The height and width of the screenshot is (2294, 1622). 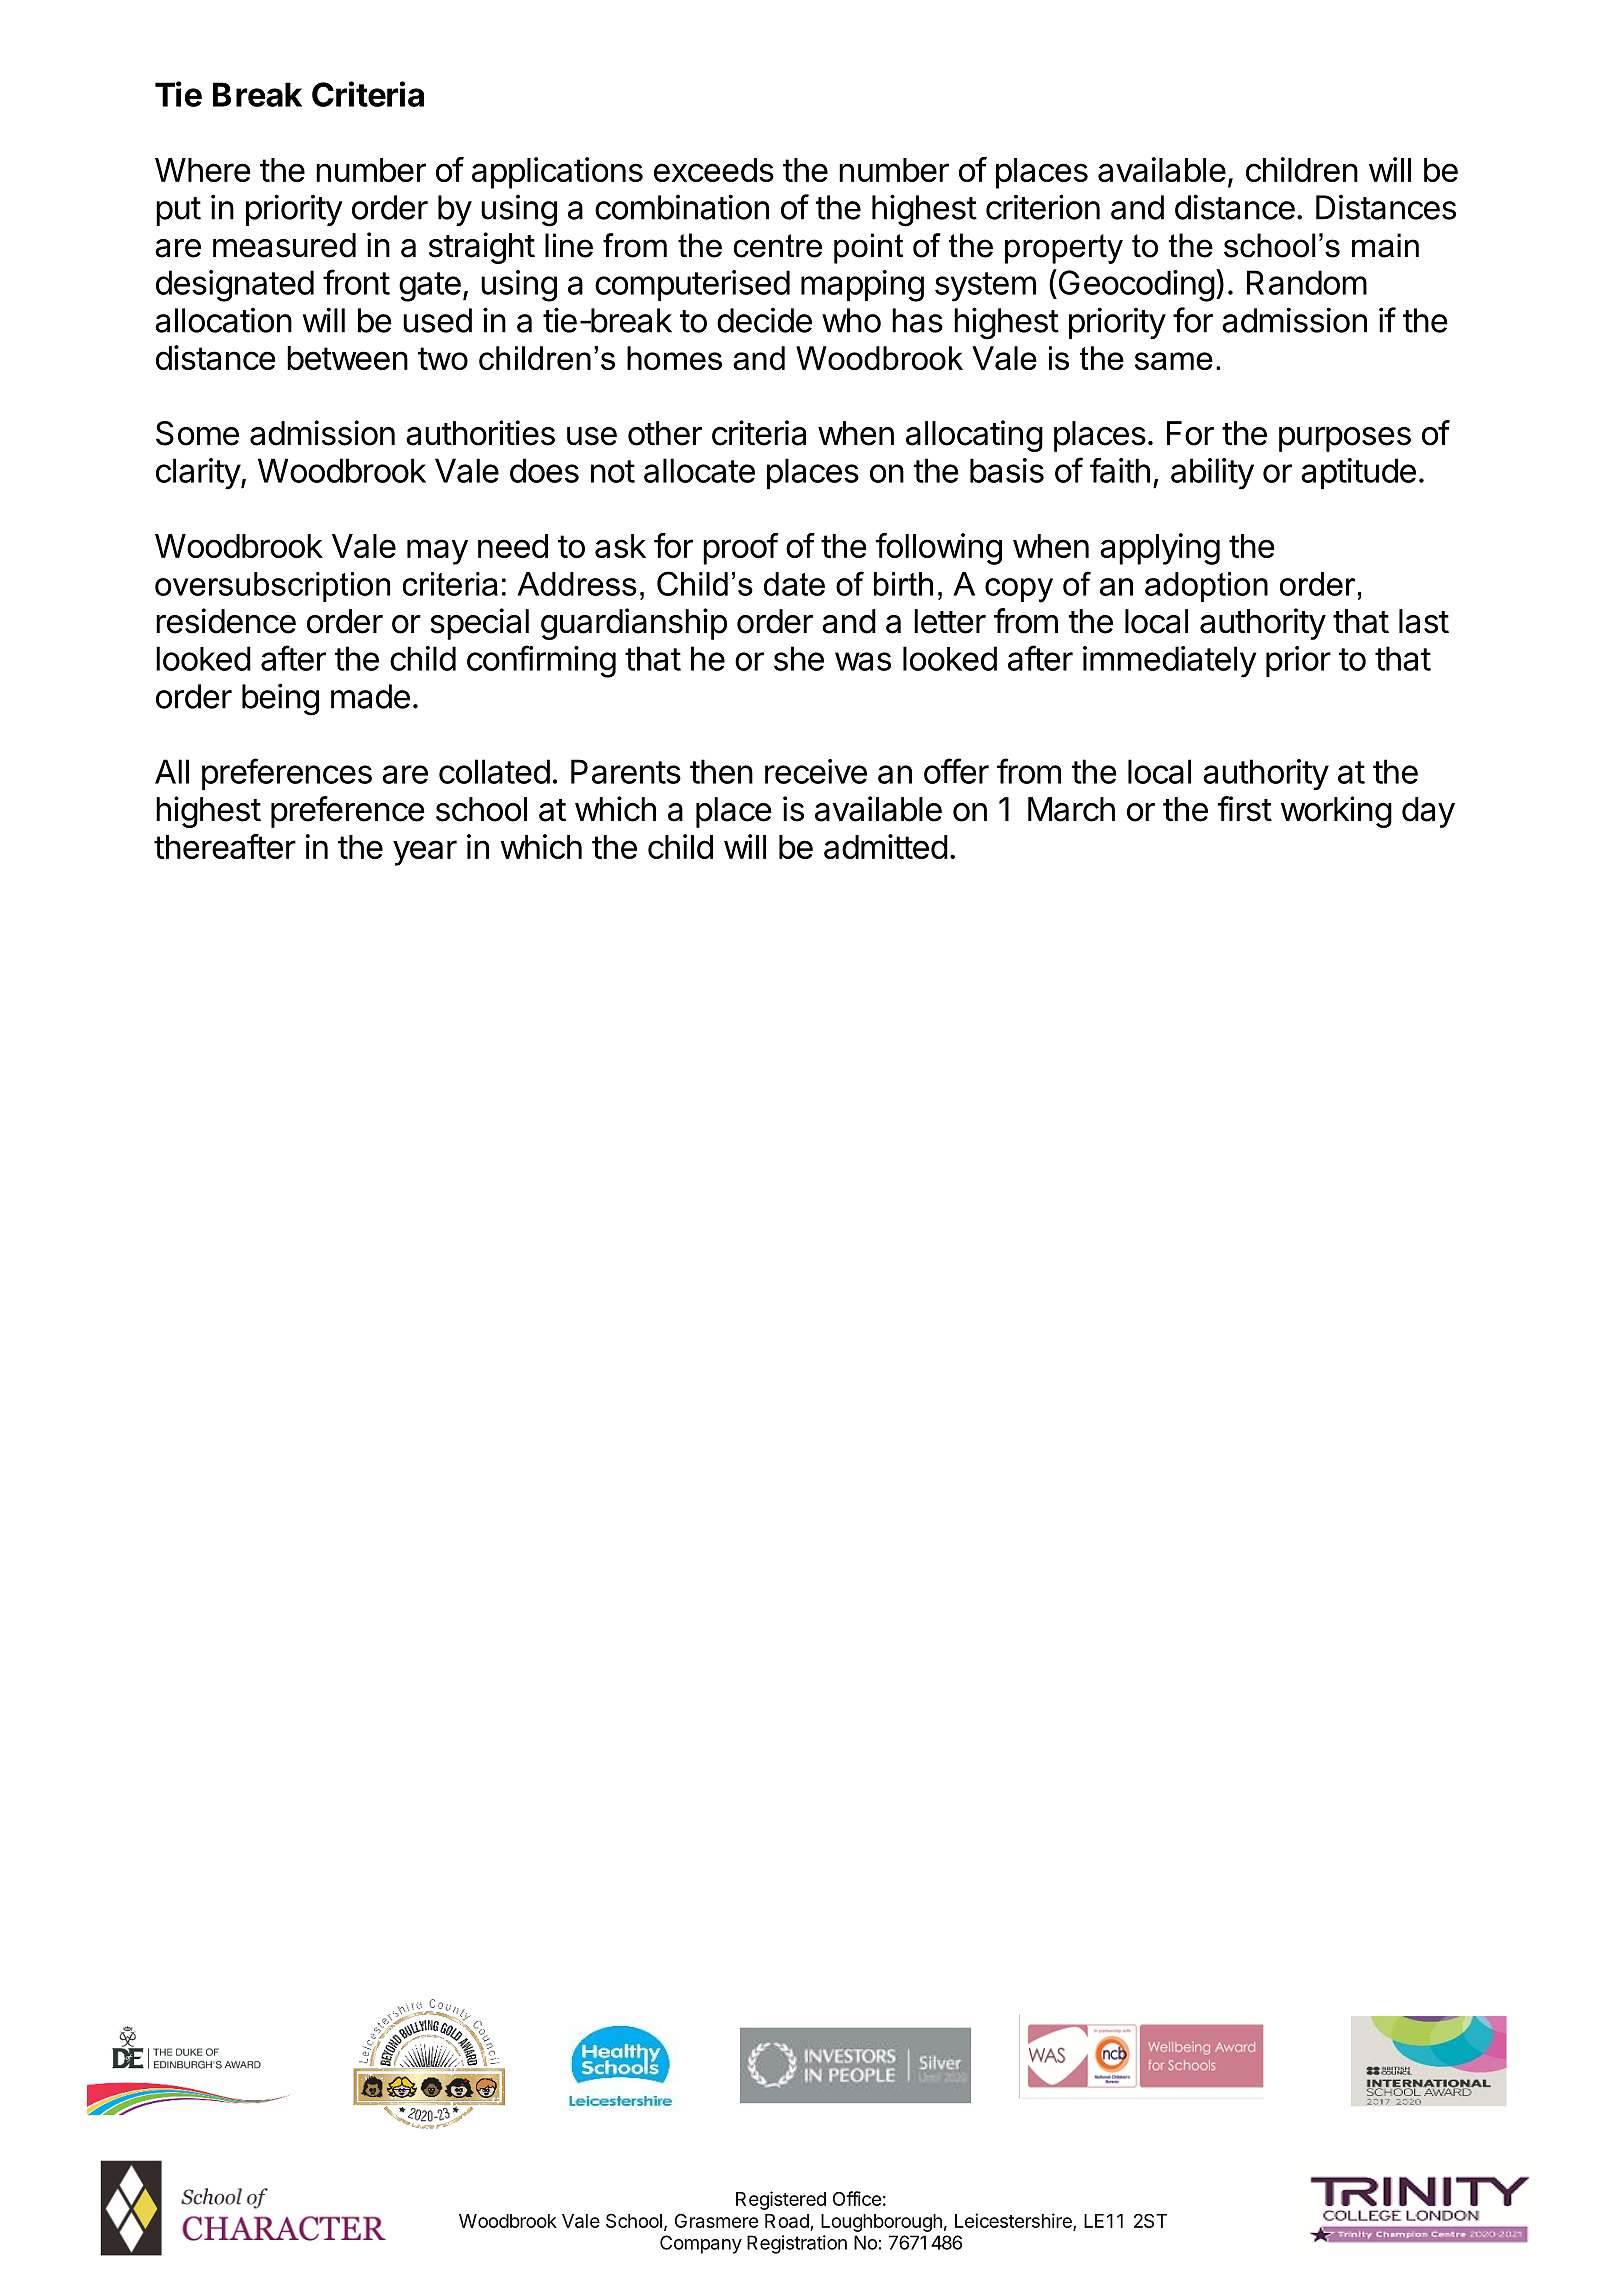 What do you see at coordinates (1245, 809) in the screenshot?
I see `first` at bounding box center [1245, 809].
